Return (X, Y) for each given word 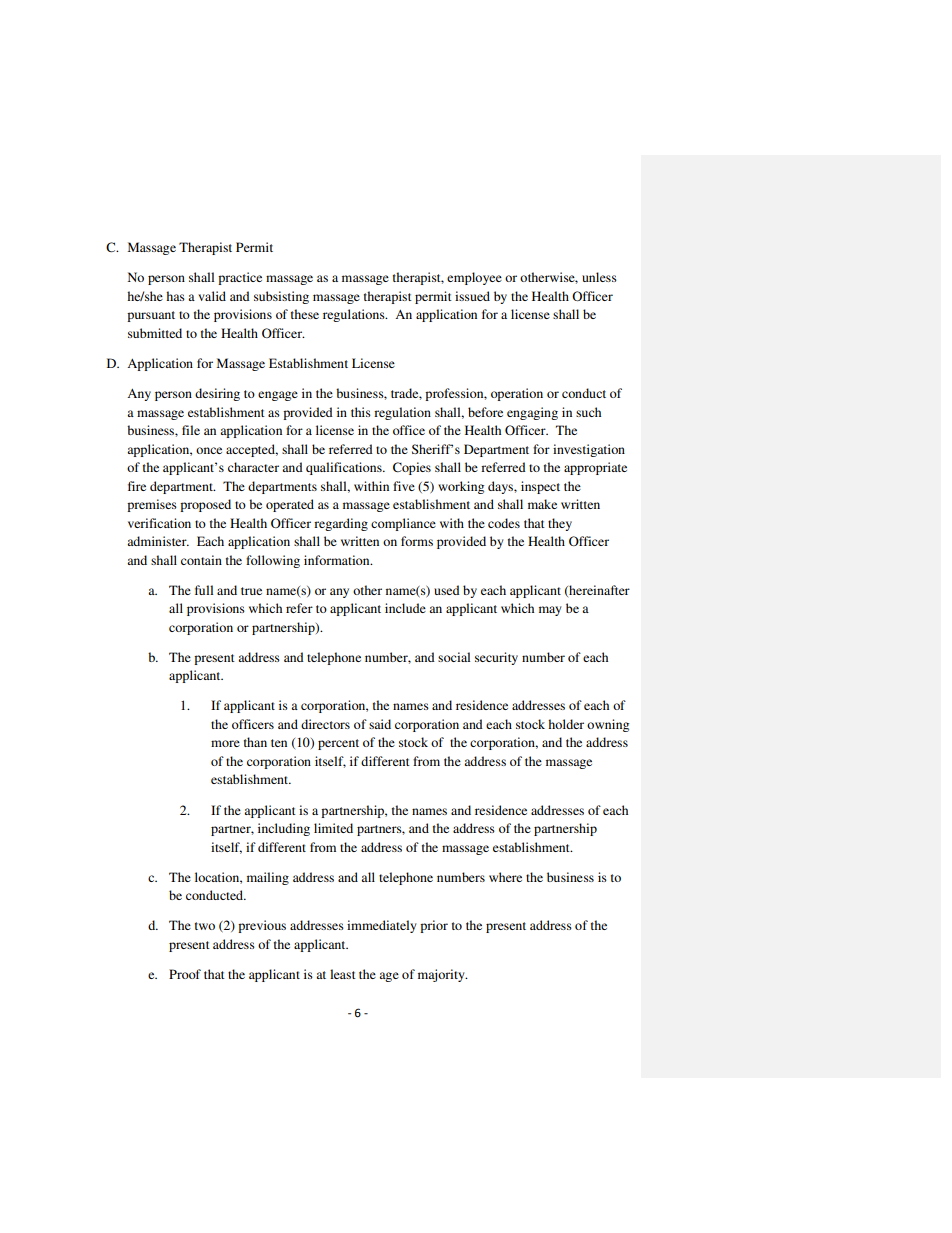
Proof (185, 974)
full (204, 590)
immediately (382, 926)
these (305, 314)
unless (599, 277)
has (175, 296)
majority (442, 975)
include (405, 608)
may (550, 611)
